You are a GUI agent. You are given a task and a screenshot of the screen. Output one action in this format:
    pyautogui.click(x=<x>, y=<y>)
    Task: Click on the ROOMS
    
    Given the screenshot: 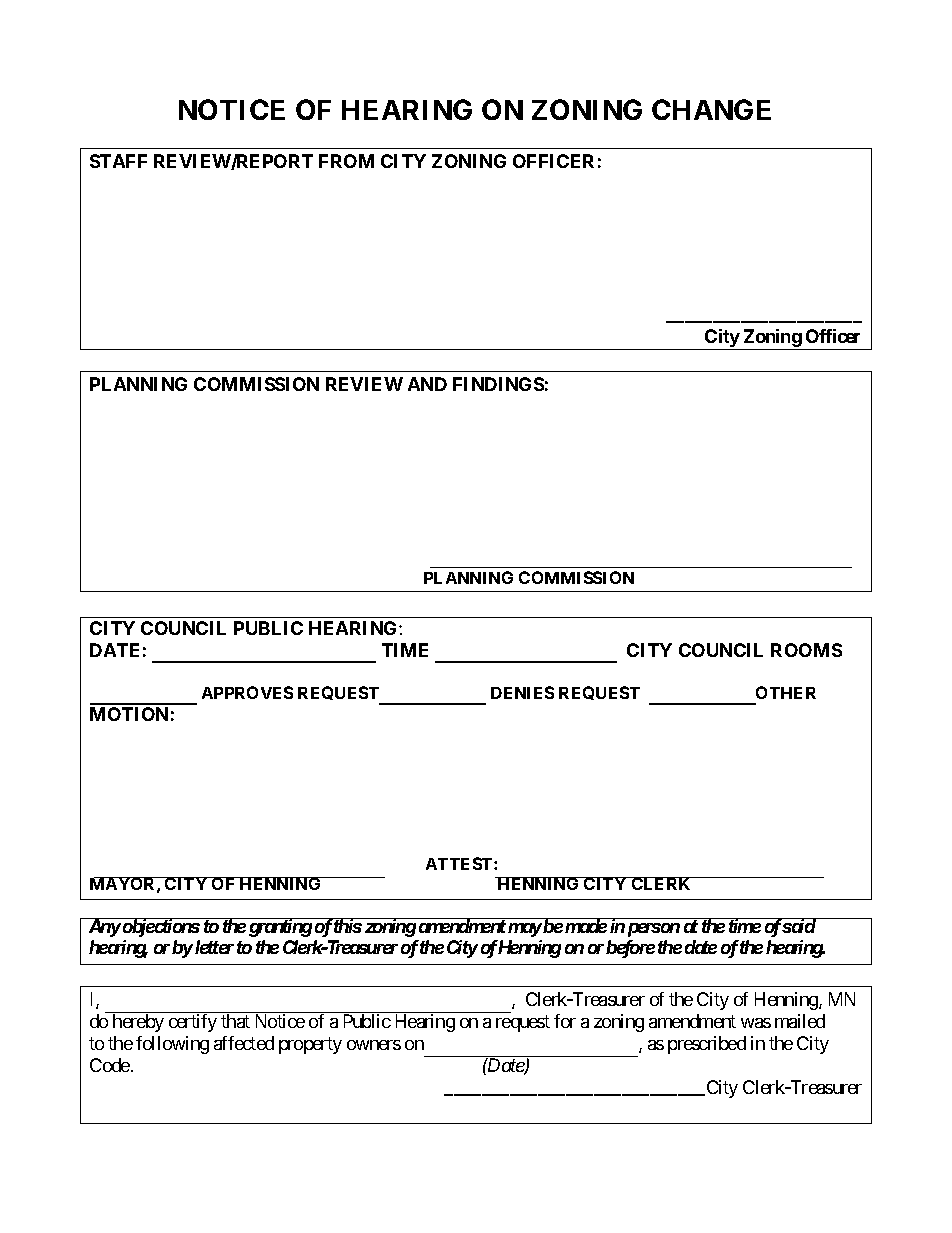 What is the action you would take?
    pyautogui.click(x=806, y=650)
